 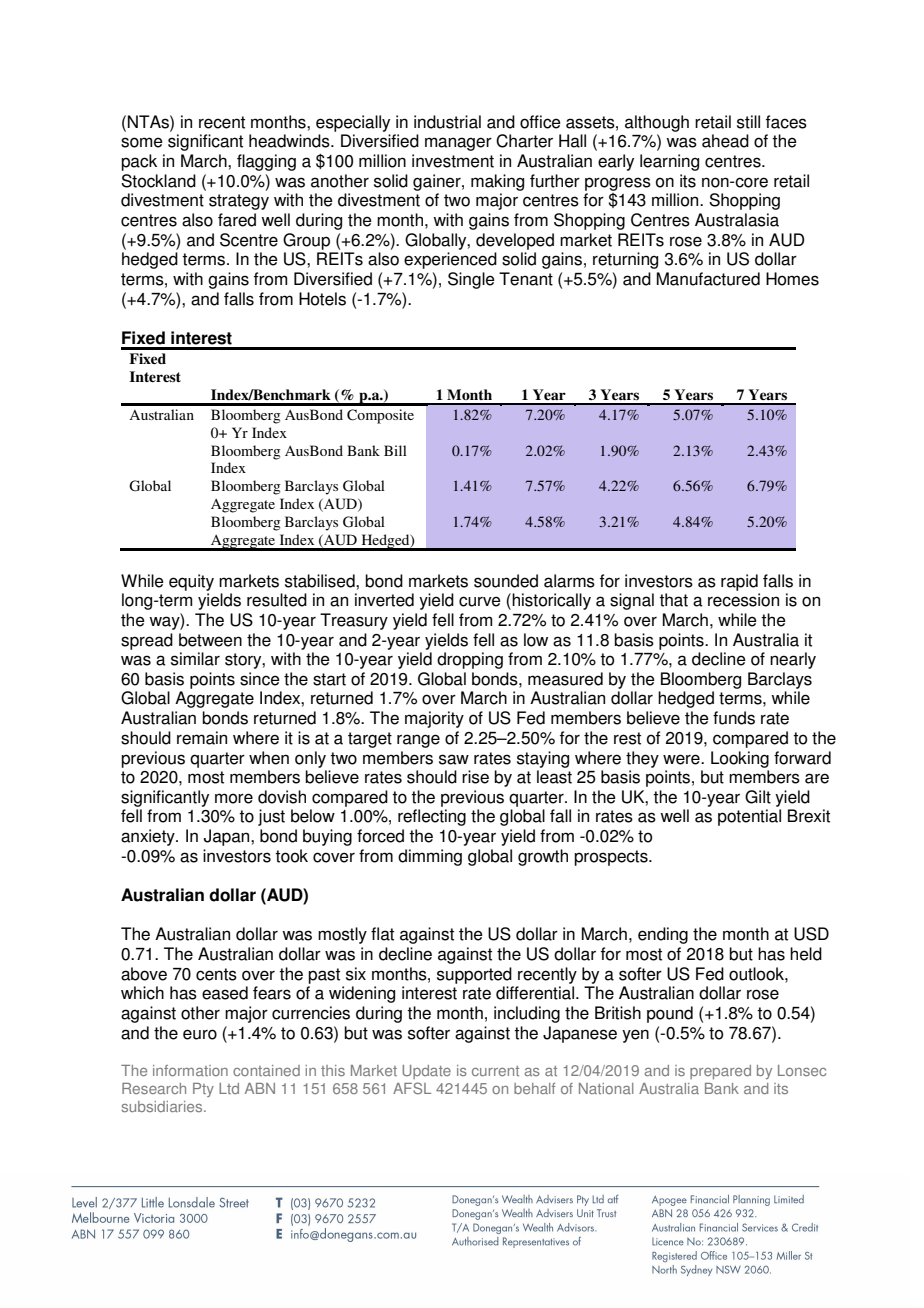 What do you see at coordinates (191, 582) in the screenshot?
I see `equity` at bounding box center [191, 582].
